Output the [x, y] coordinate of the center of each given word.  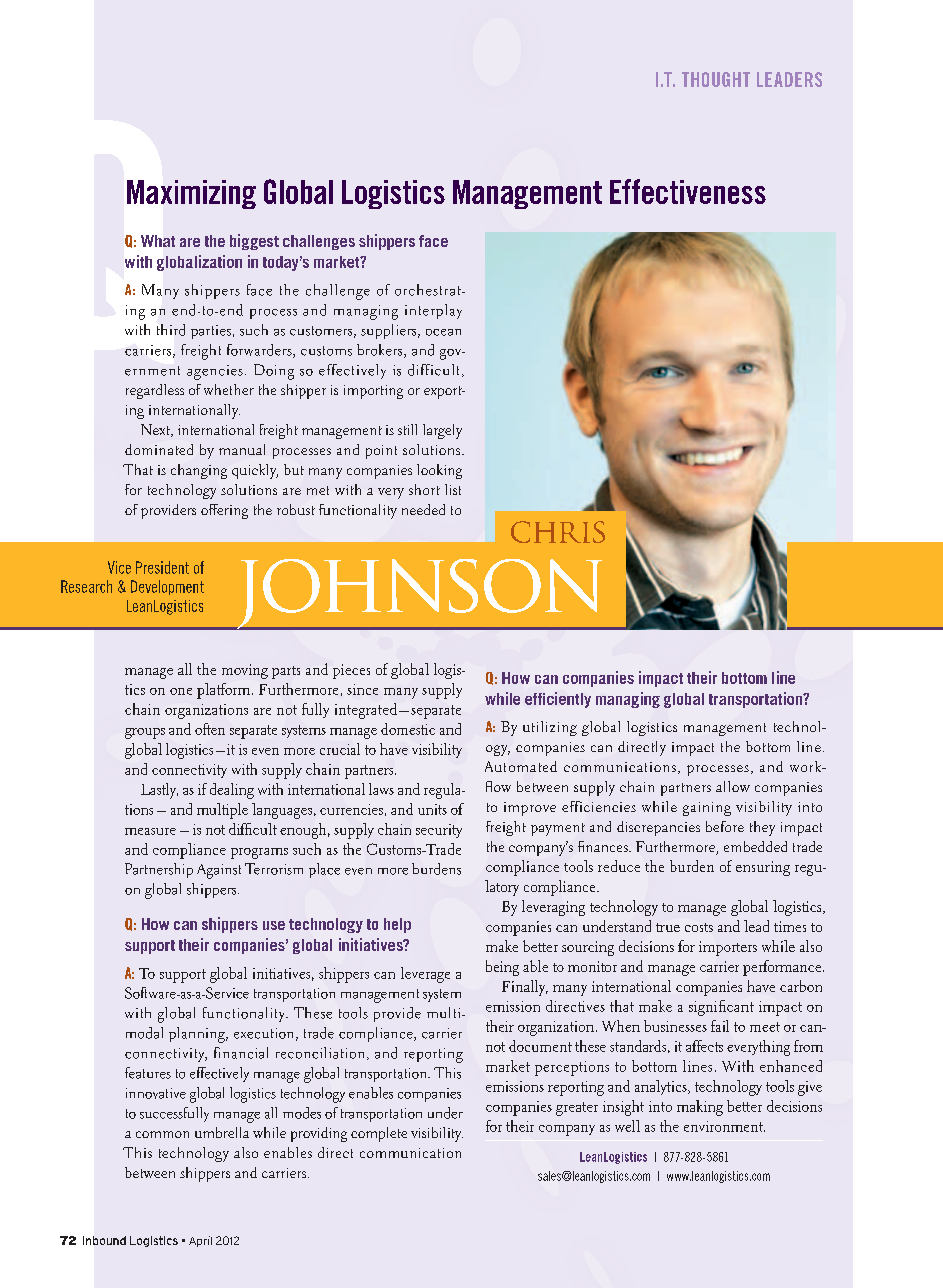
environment [724, 1126]
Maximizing [191, 194]
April [200, 1241]
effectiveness [688, 191]
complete [379, 1134]
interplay [433, 311]
